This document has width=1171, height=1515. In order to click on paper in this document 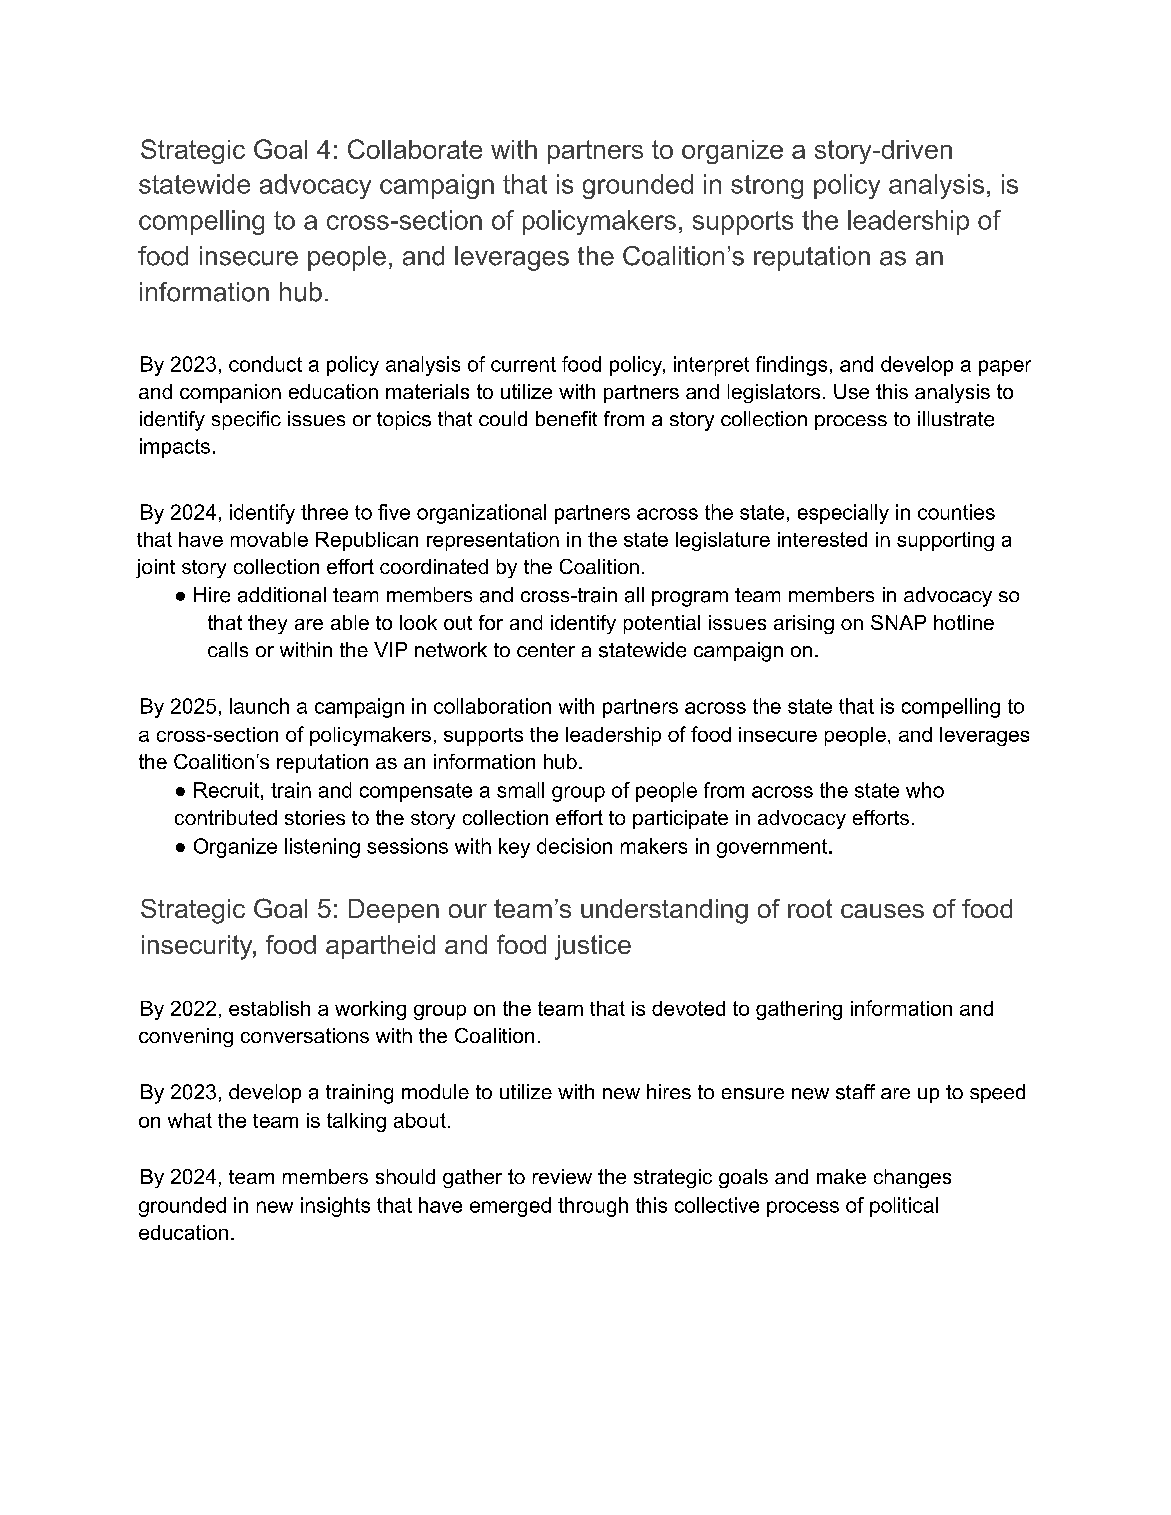, I will do `click(1005, 368)`.
